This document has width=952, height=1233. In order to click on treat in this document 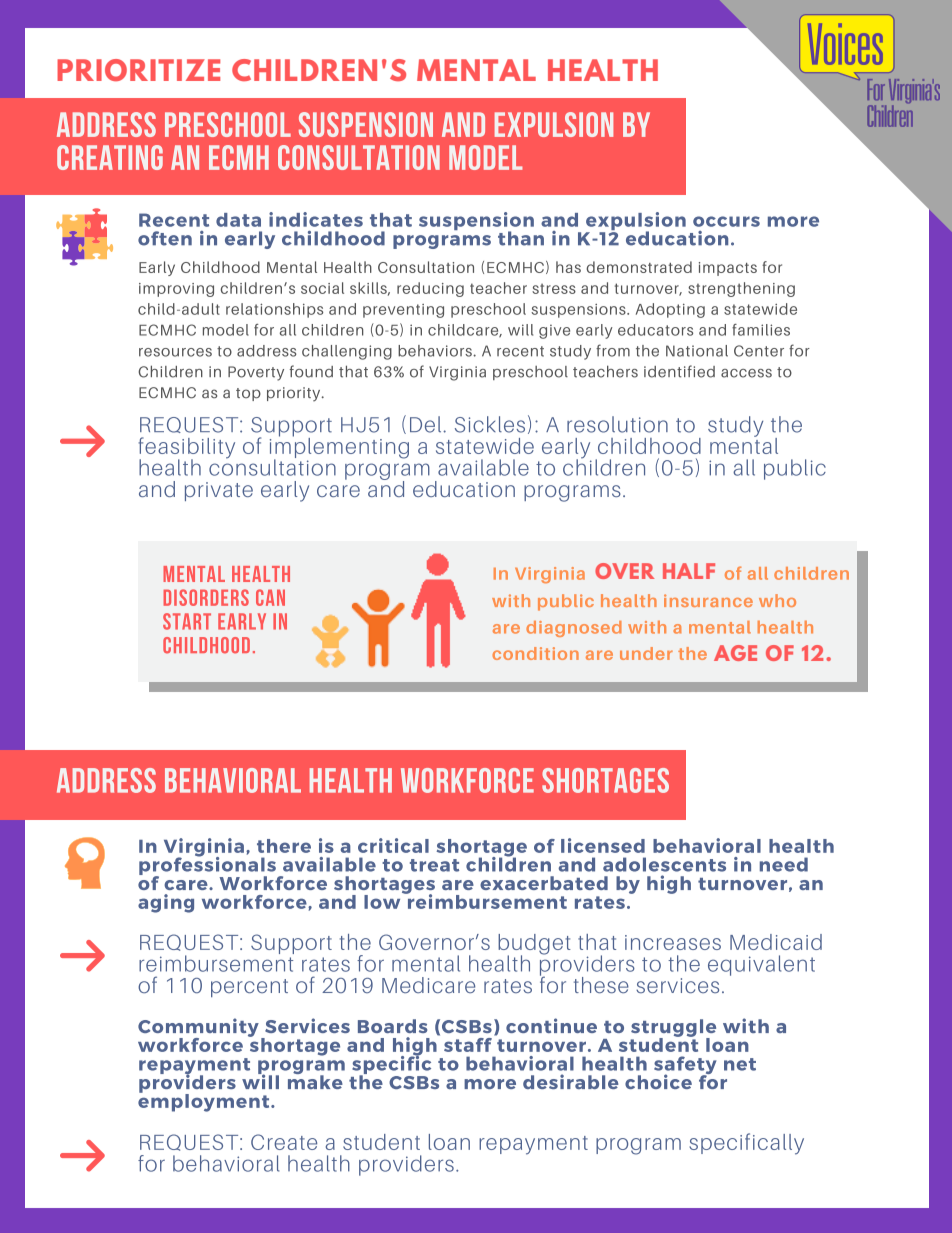, I will do `click(434, 865)`.
